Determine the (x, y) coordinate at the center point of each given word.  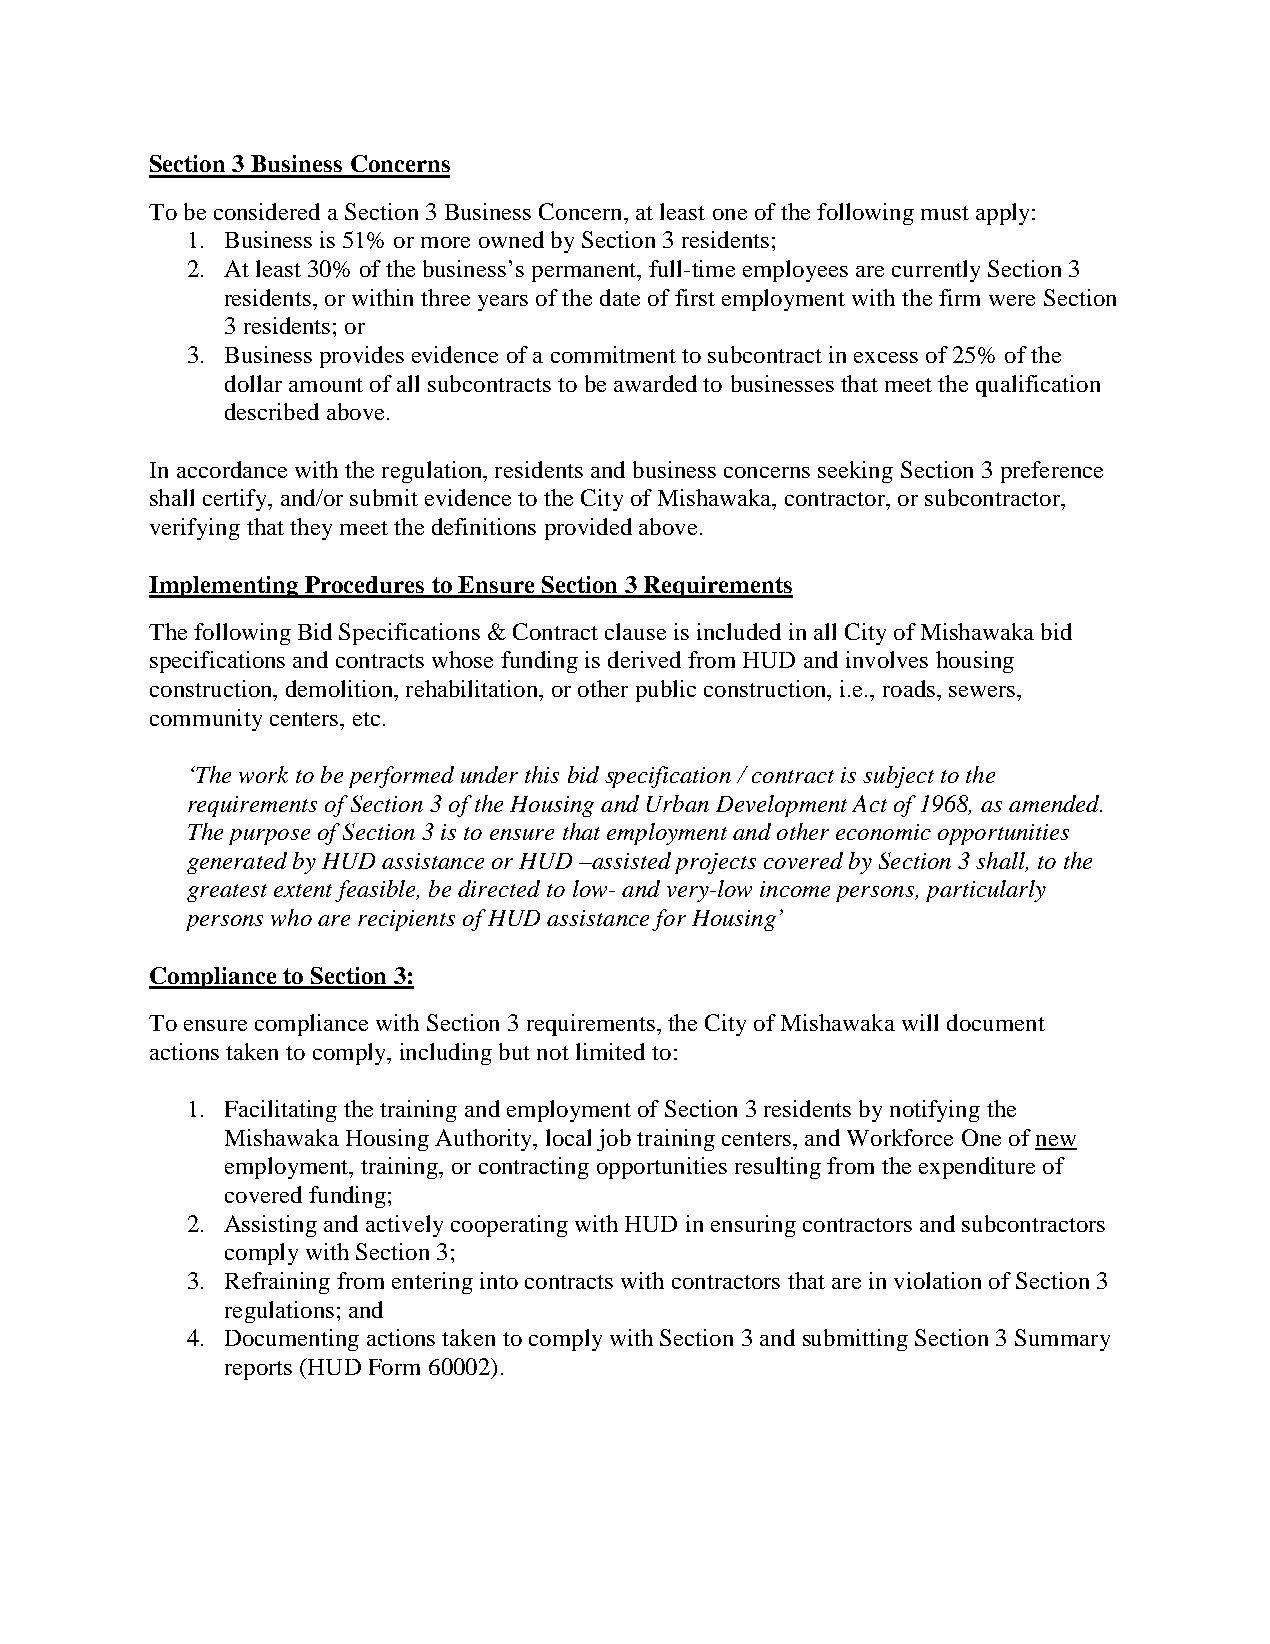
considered (267, 211)
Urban (678, 803)
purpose (269, 837)
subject (898, 777)
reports (258, 1370)
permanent (585, 272)
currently (936, 271)
